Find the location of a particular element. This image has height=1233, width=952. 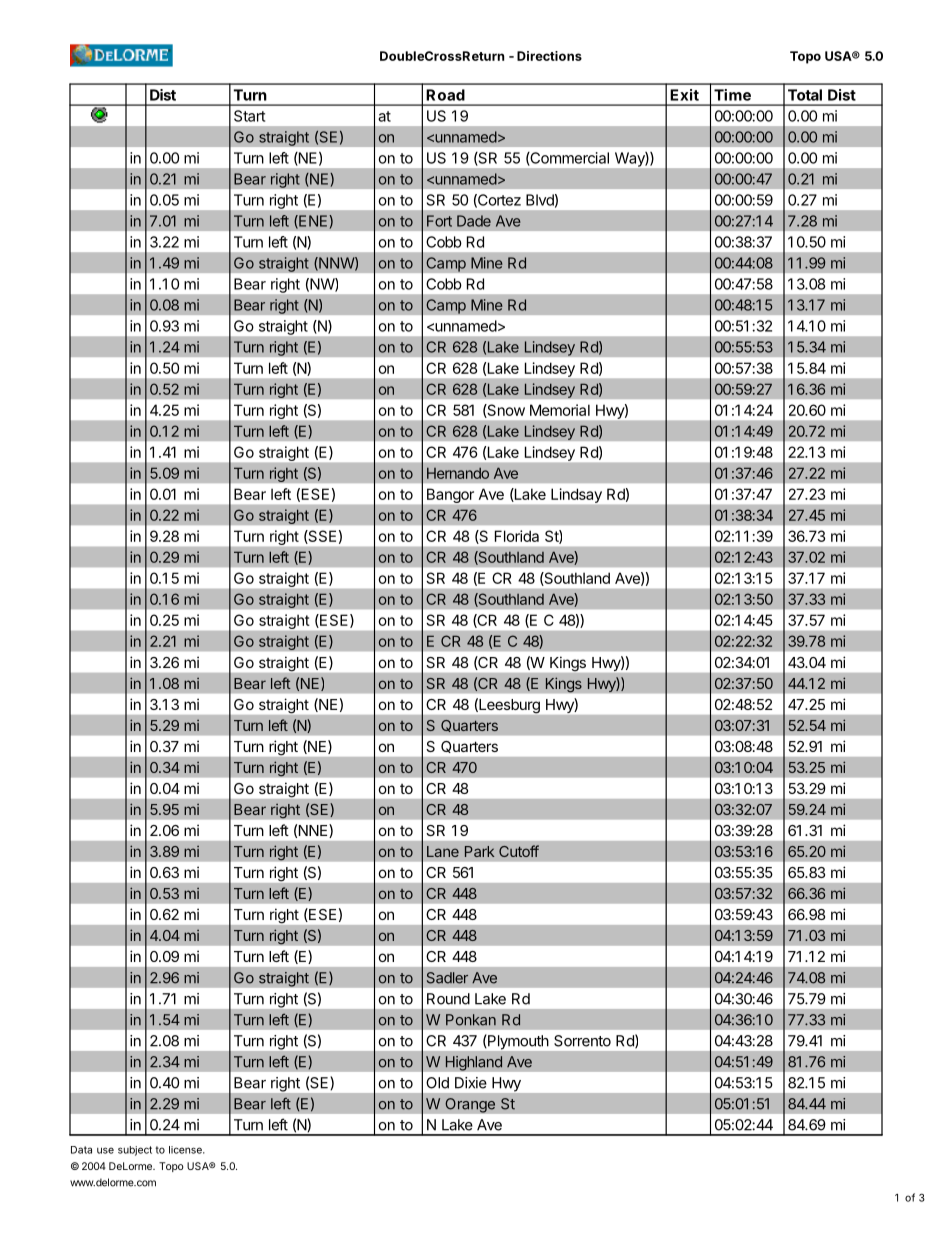

Fort is located at coordinates (439, 221).
